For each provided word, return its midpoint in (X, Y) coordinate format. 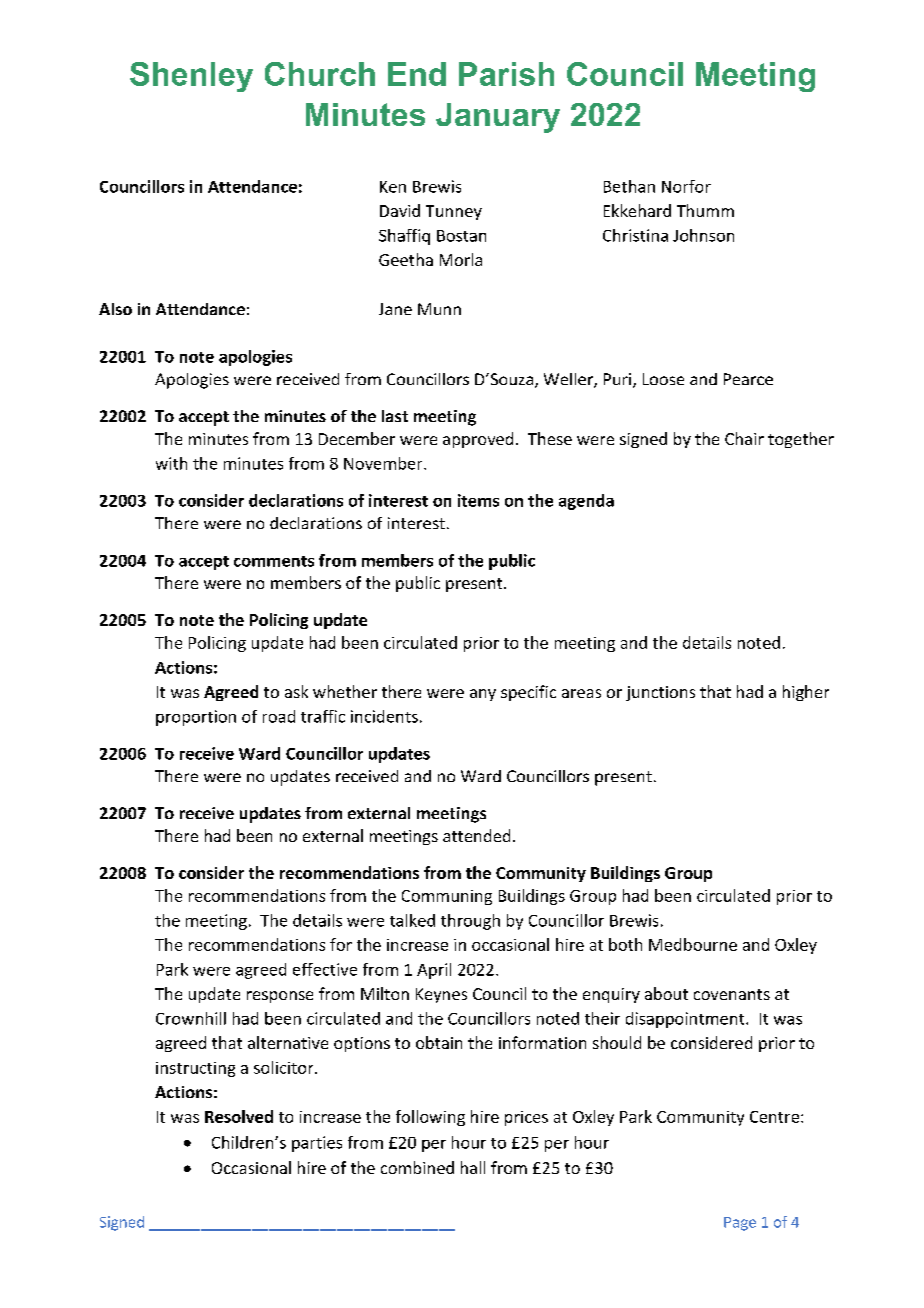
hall (473, 1167)
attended (476, 835)
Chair (744, 438)
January (498, 118)
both (625, 944)
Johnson (703, 235)
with (171, 463)
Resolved (239, 1116)
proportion (196, 718)
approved (478, 440)
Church (320, 74)
